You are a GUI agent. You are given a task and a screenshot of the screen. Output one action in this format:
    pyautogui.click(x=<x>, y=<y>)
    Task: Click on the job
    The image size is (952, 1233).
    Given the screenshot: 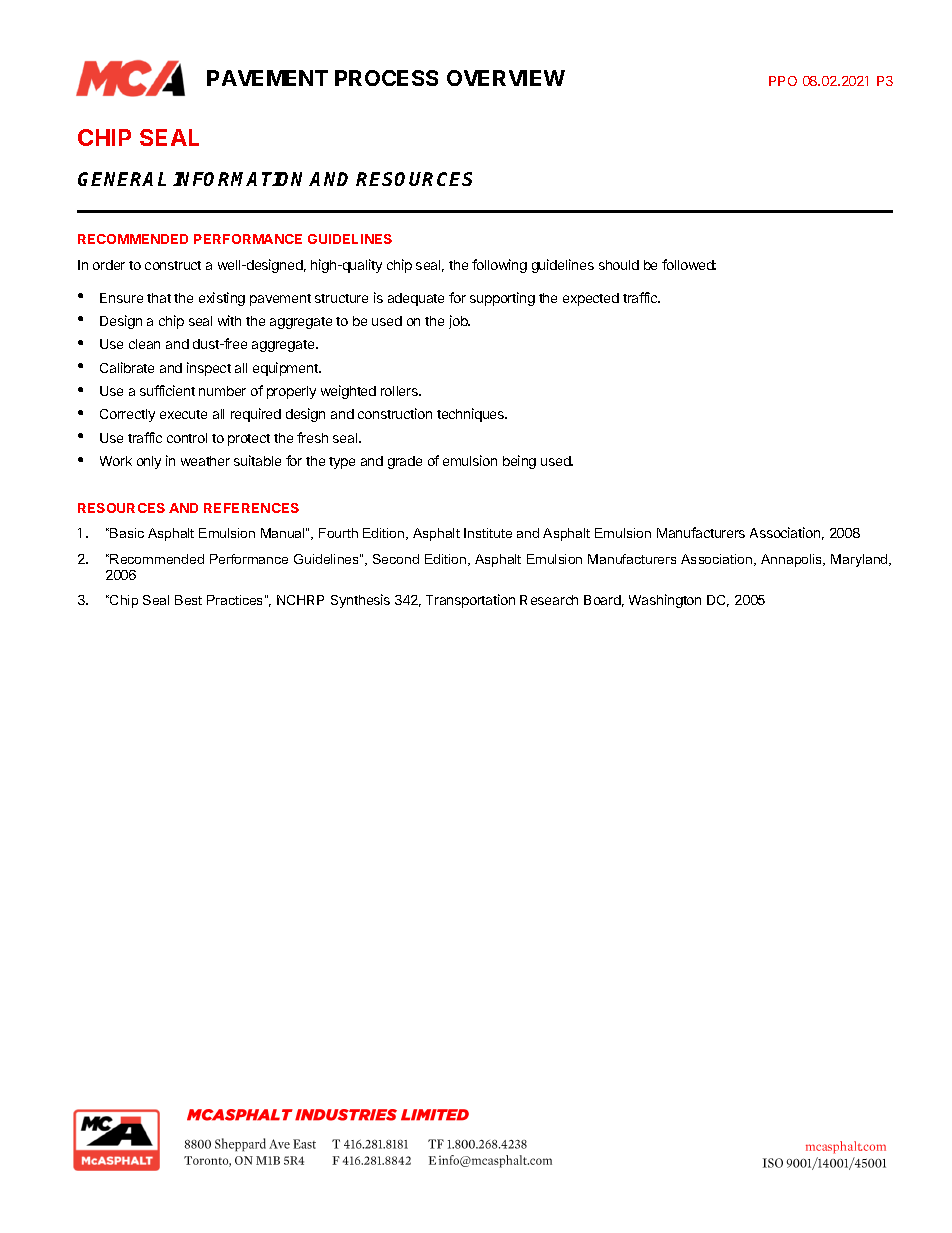 What is the action you would take?
    pyautogui.click(x=459, y=322)
